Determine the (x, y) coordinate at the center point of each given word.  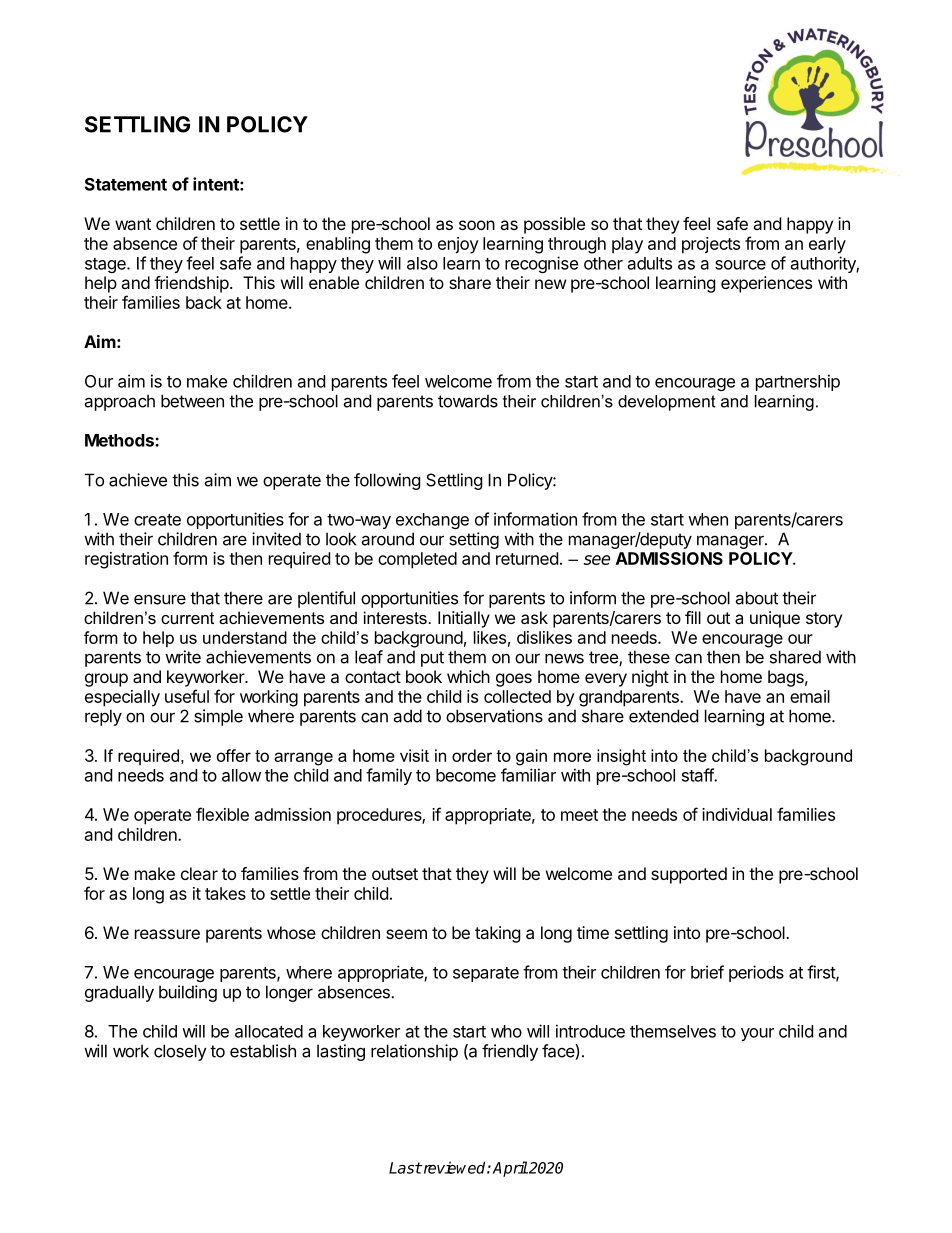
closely (180, 1052)
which (468, 676)
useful (187, 696)
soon (477, 225)
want (133, 224)
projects (711, 245)
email (810, 696)
